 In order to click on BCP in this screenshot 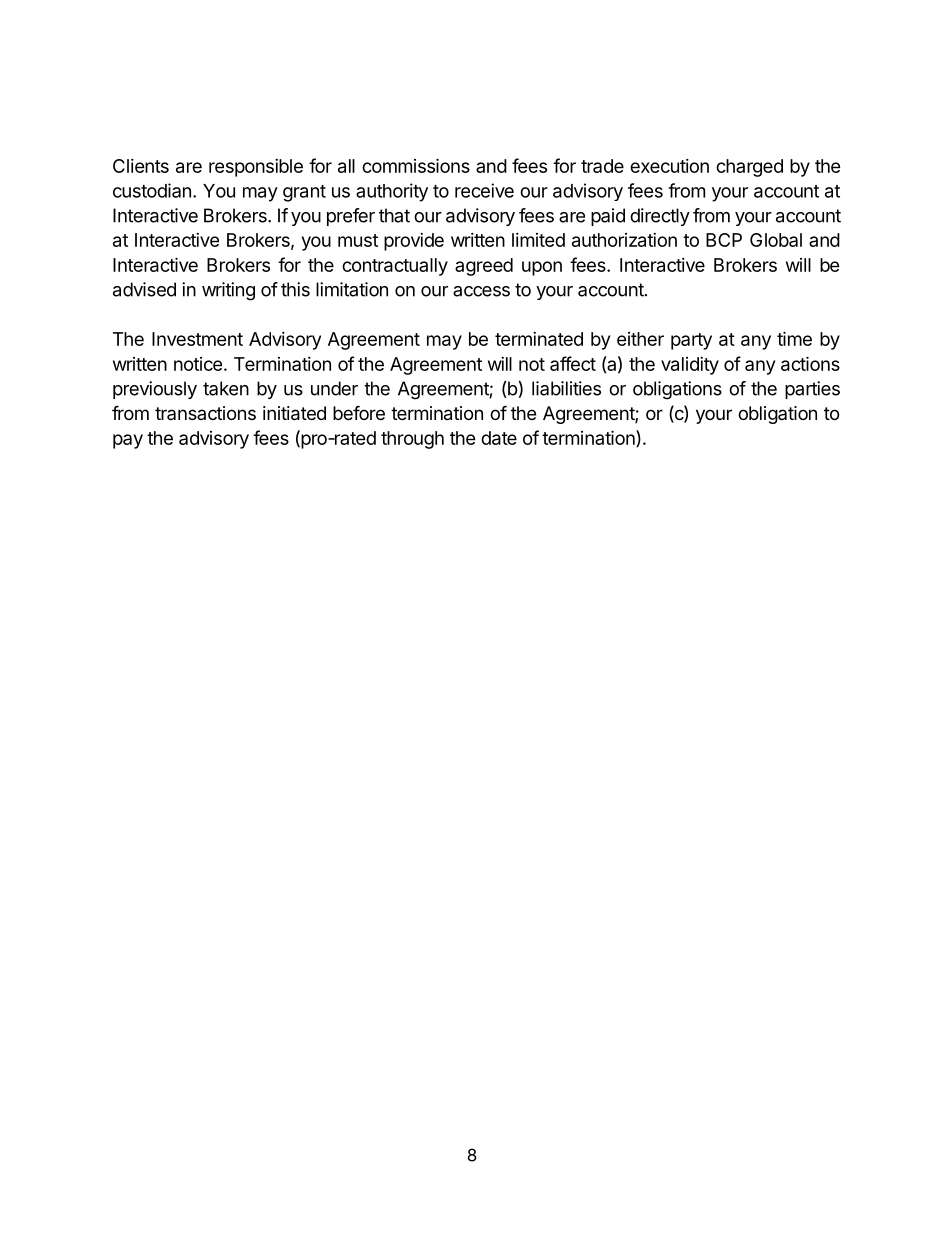, I will do `click(724, 240)`.
